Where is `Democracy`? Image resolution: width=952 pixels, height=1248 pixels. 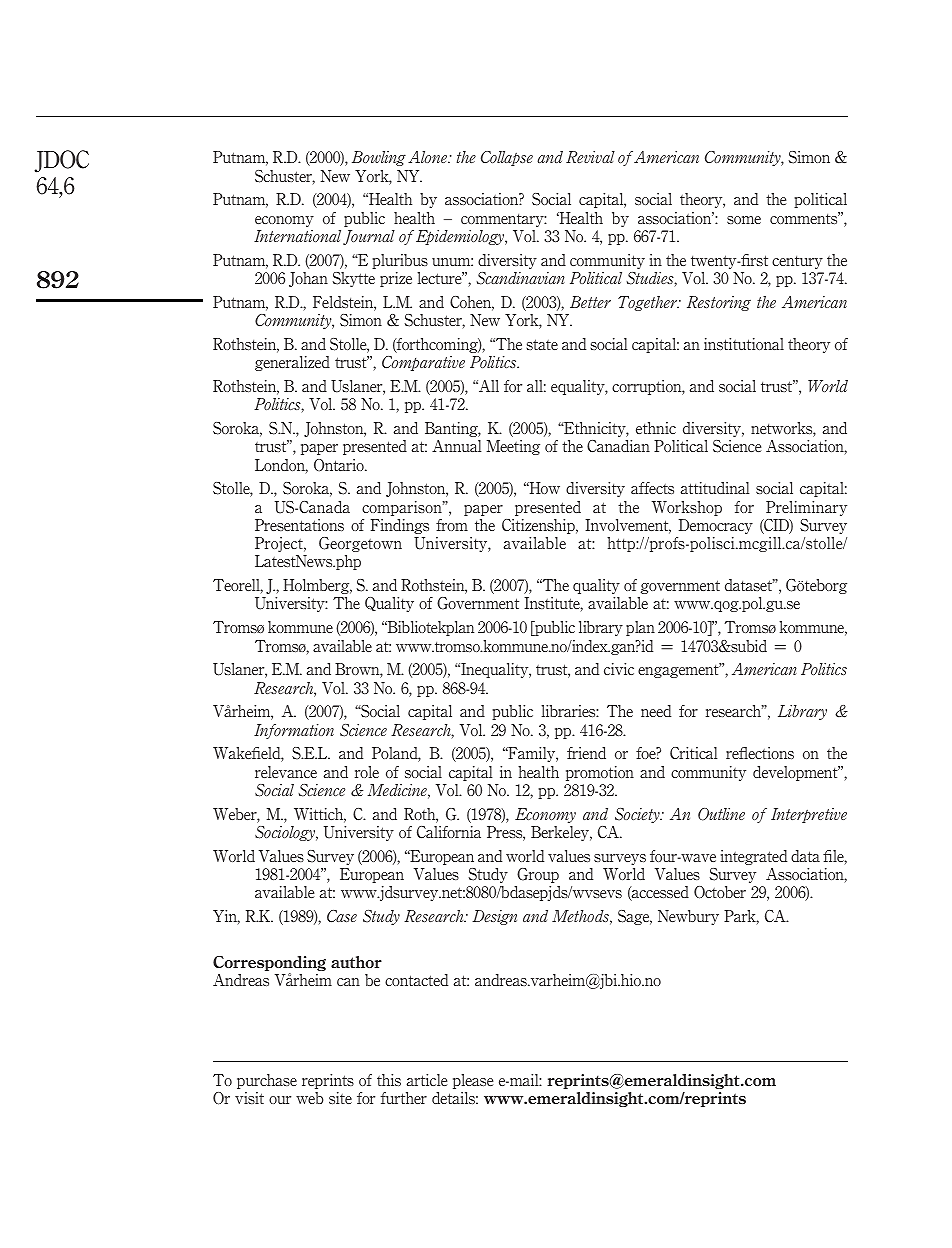
Democracy is located at coordinates (716, 526).
